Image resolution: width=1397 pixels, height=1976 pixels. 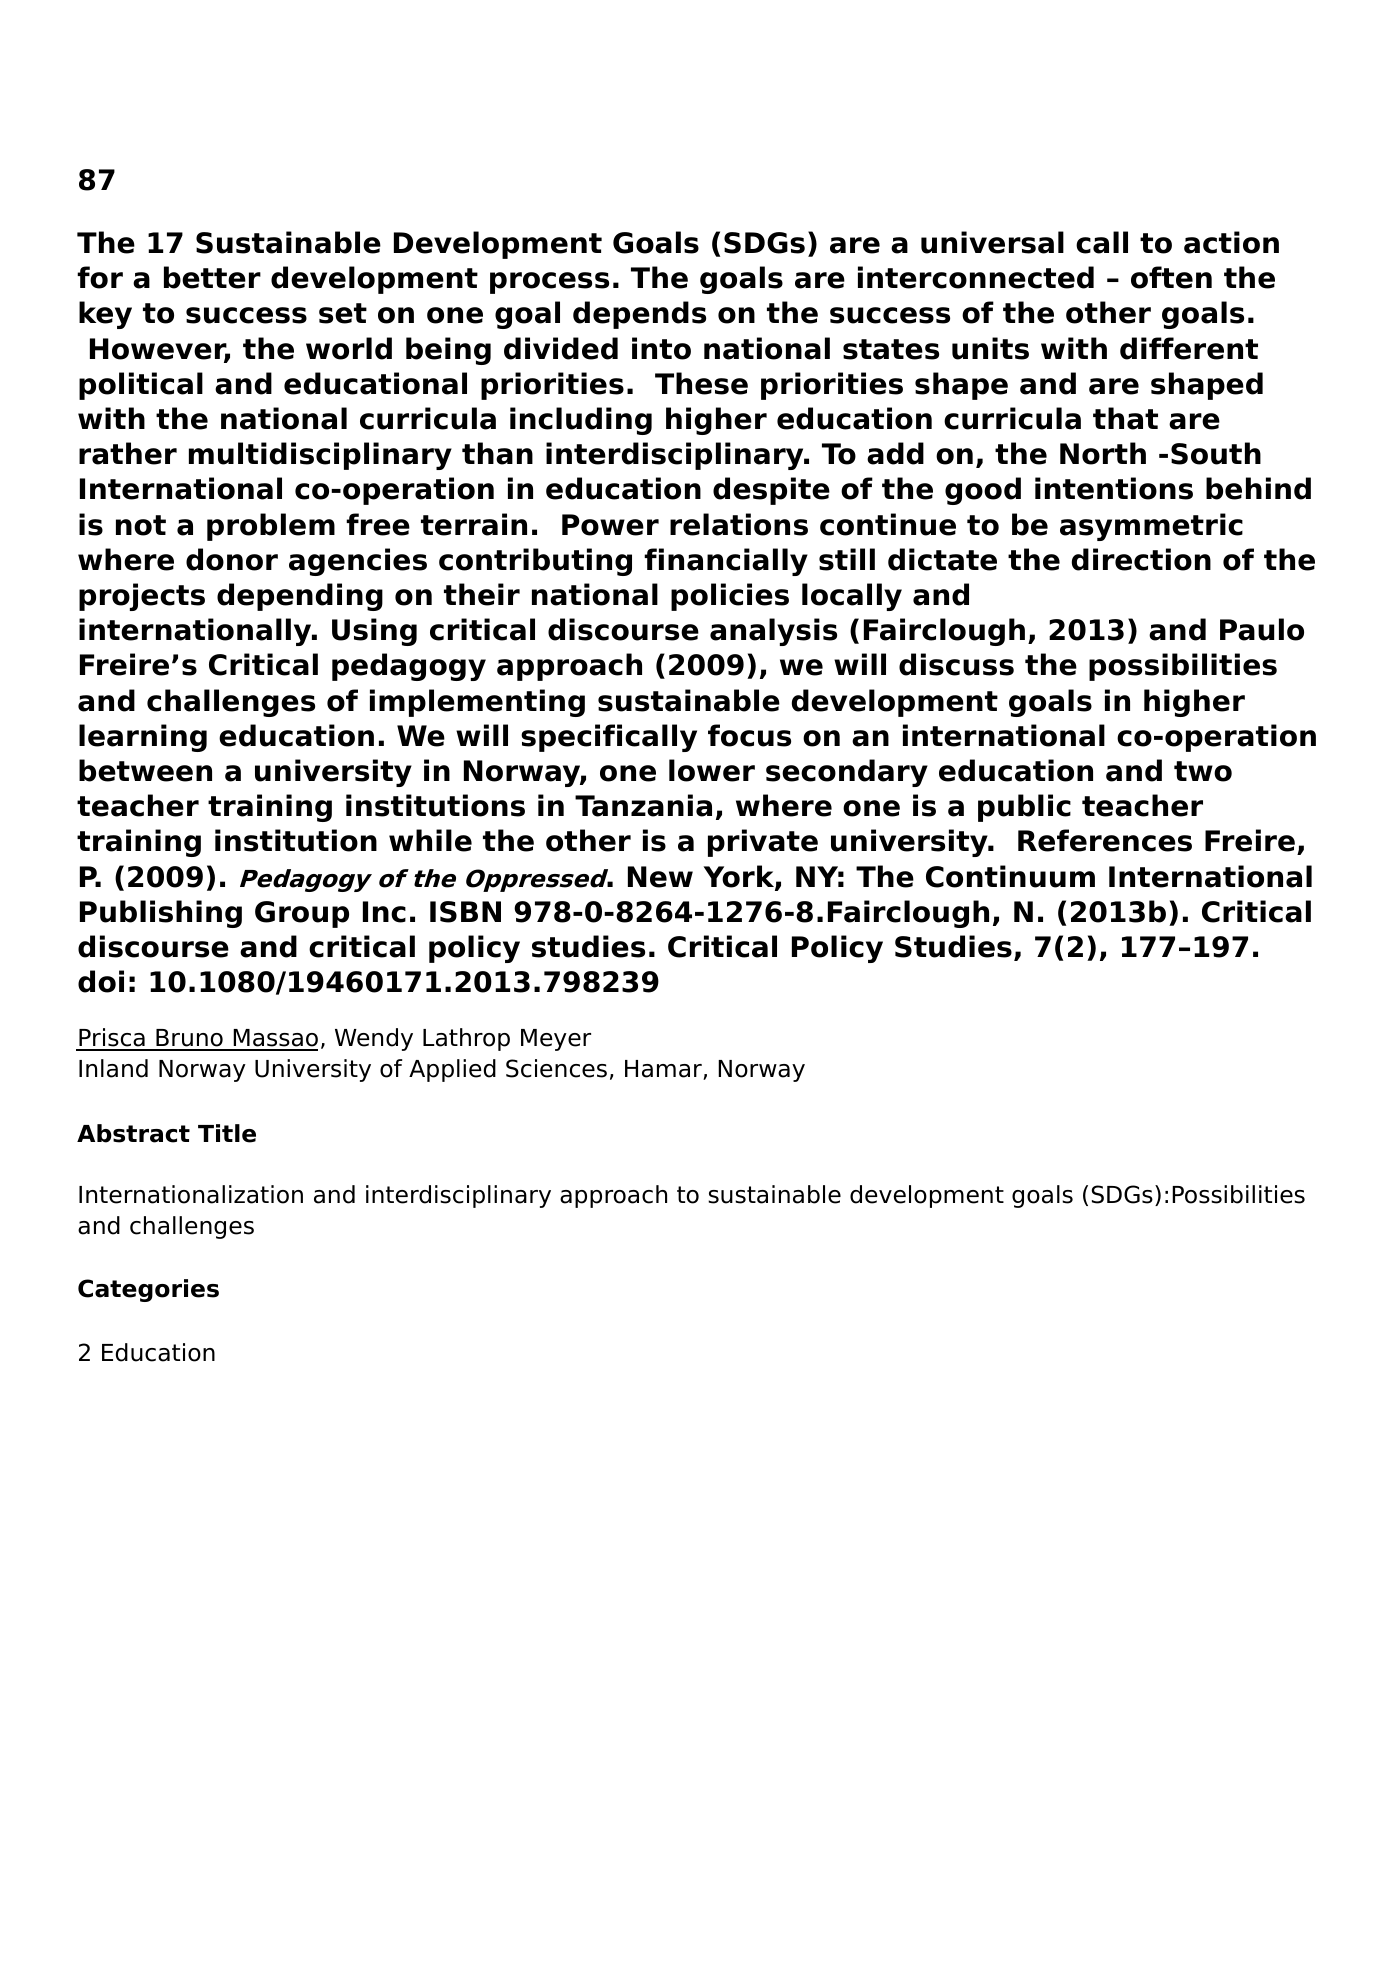 What do you see at coordinates (556, 1068) in the page?
I see `Sciences` at bounding box center [556, 1068].
